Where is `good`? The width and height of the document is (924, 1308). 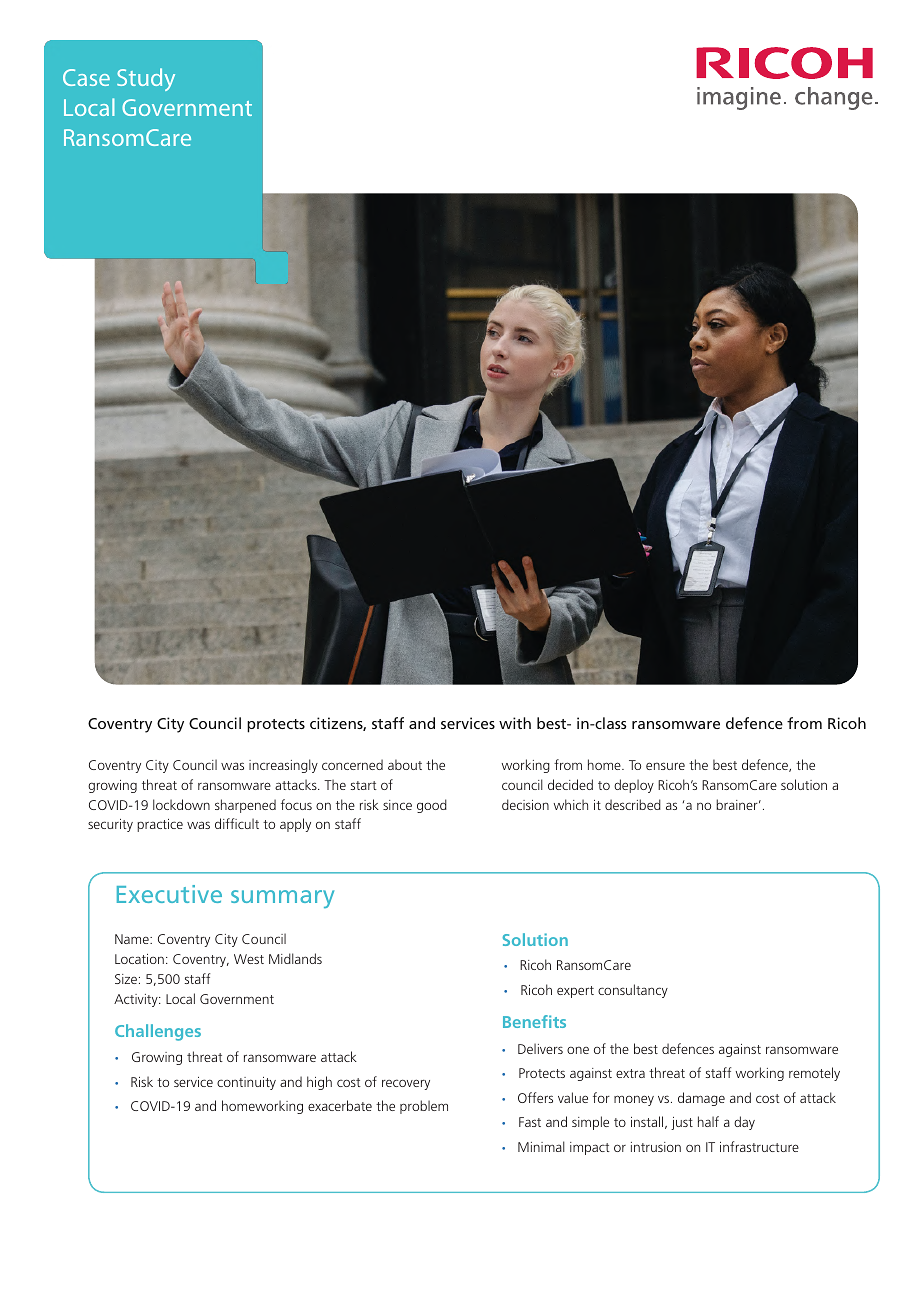 good is located at coordinates (432, 806).
